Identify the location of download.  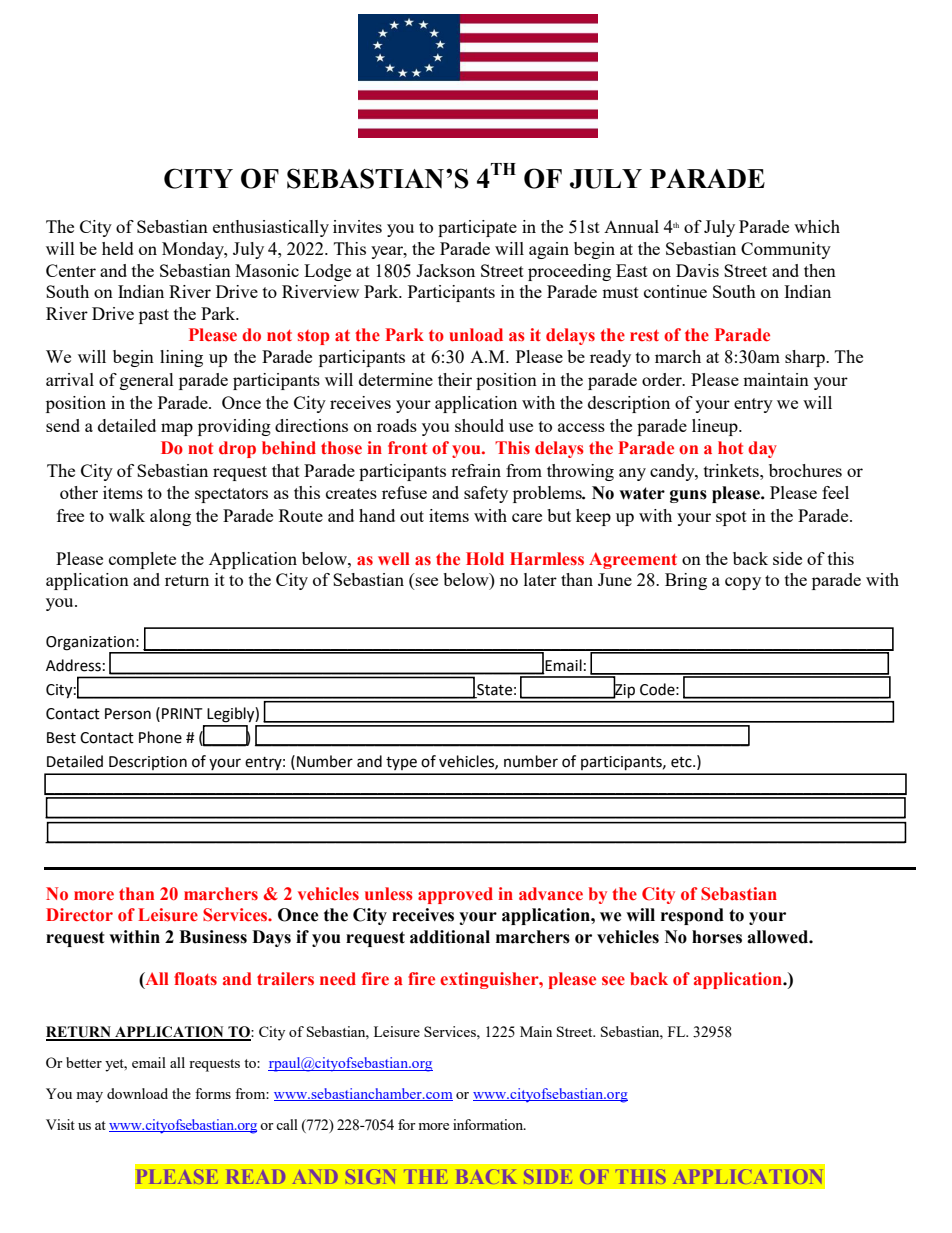
(137, 1093).
